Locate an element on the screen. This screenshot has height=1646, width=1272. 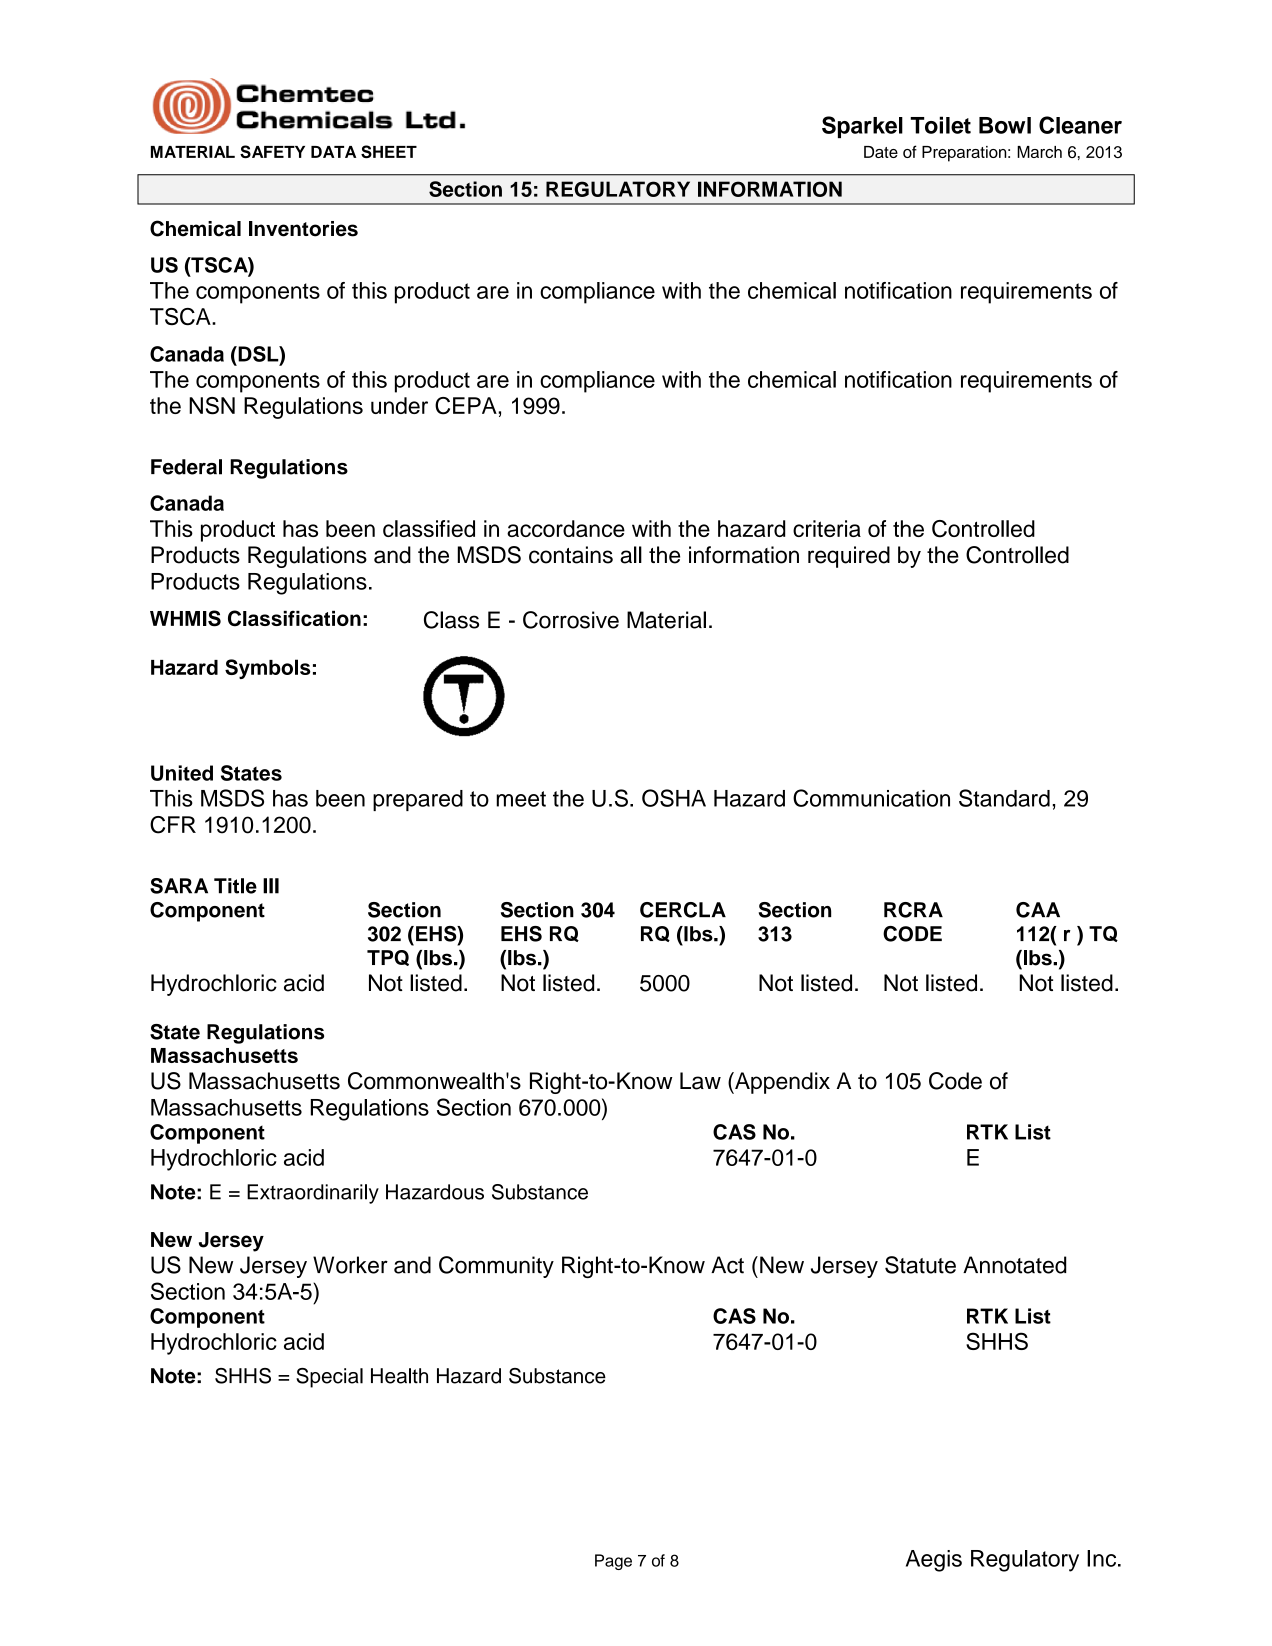
SAFETY is located at coordinates (272, 151).
